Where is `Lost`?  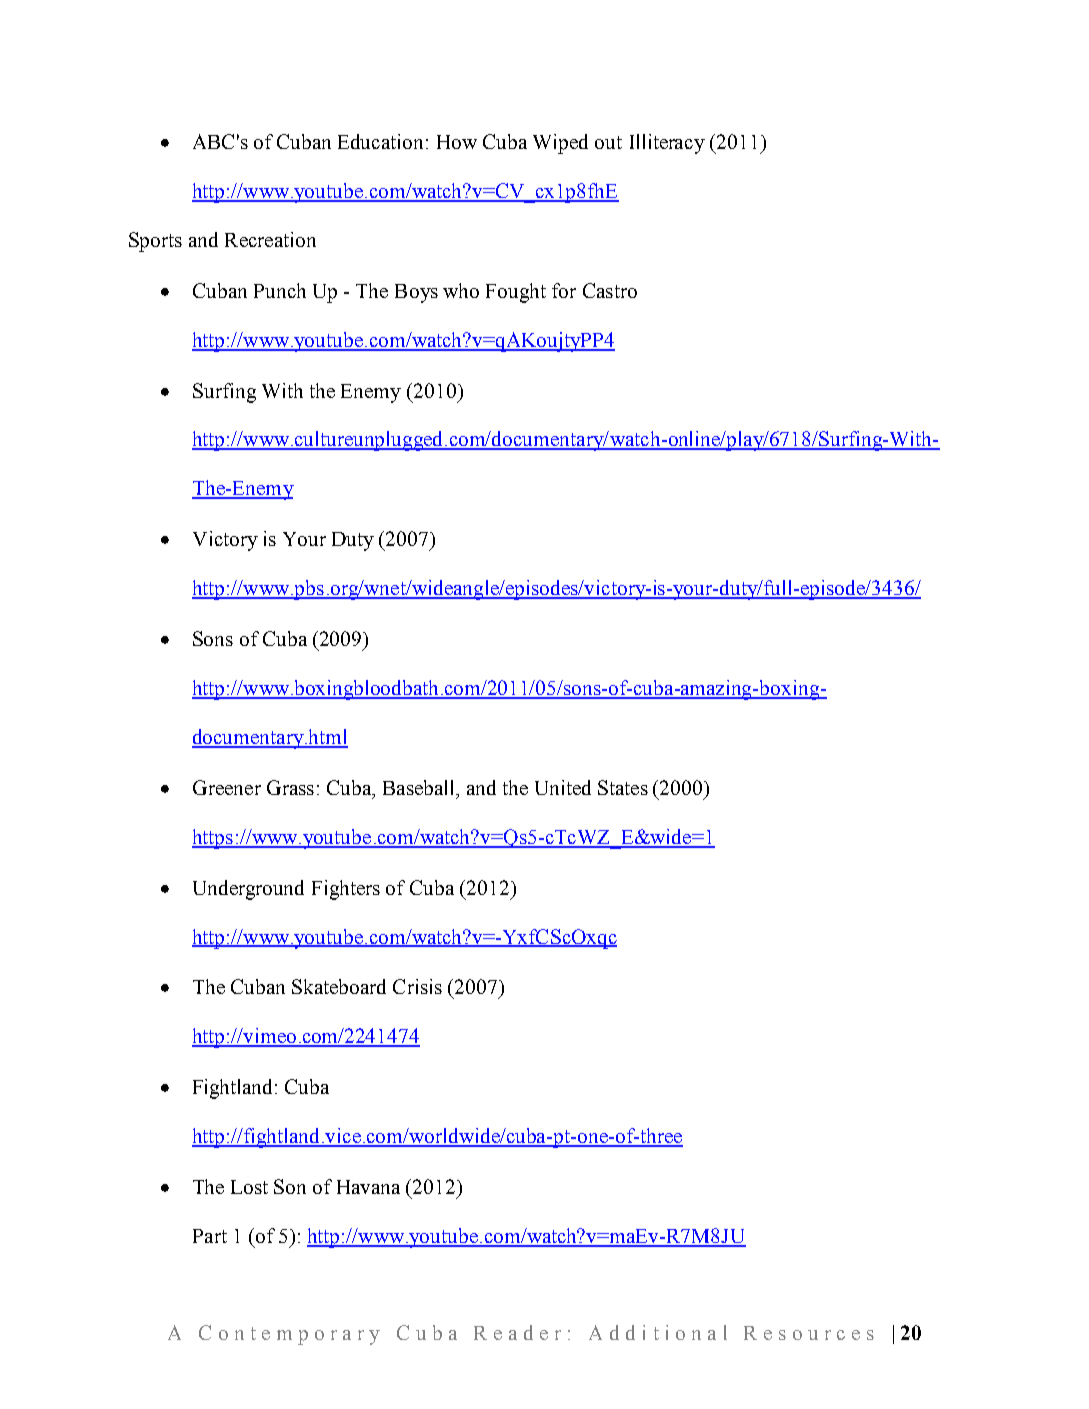
Lost is located at coordinates (249, 1187).
